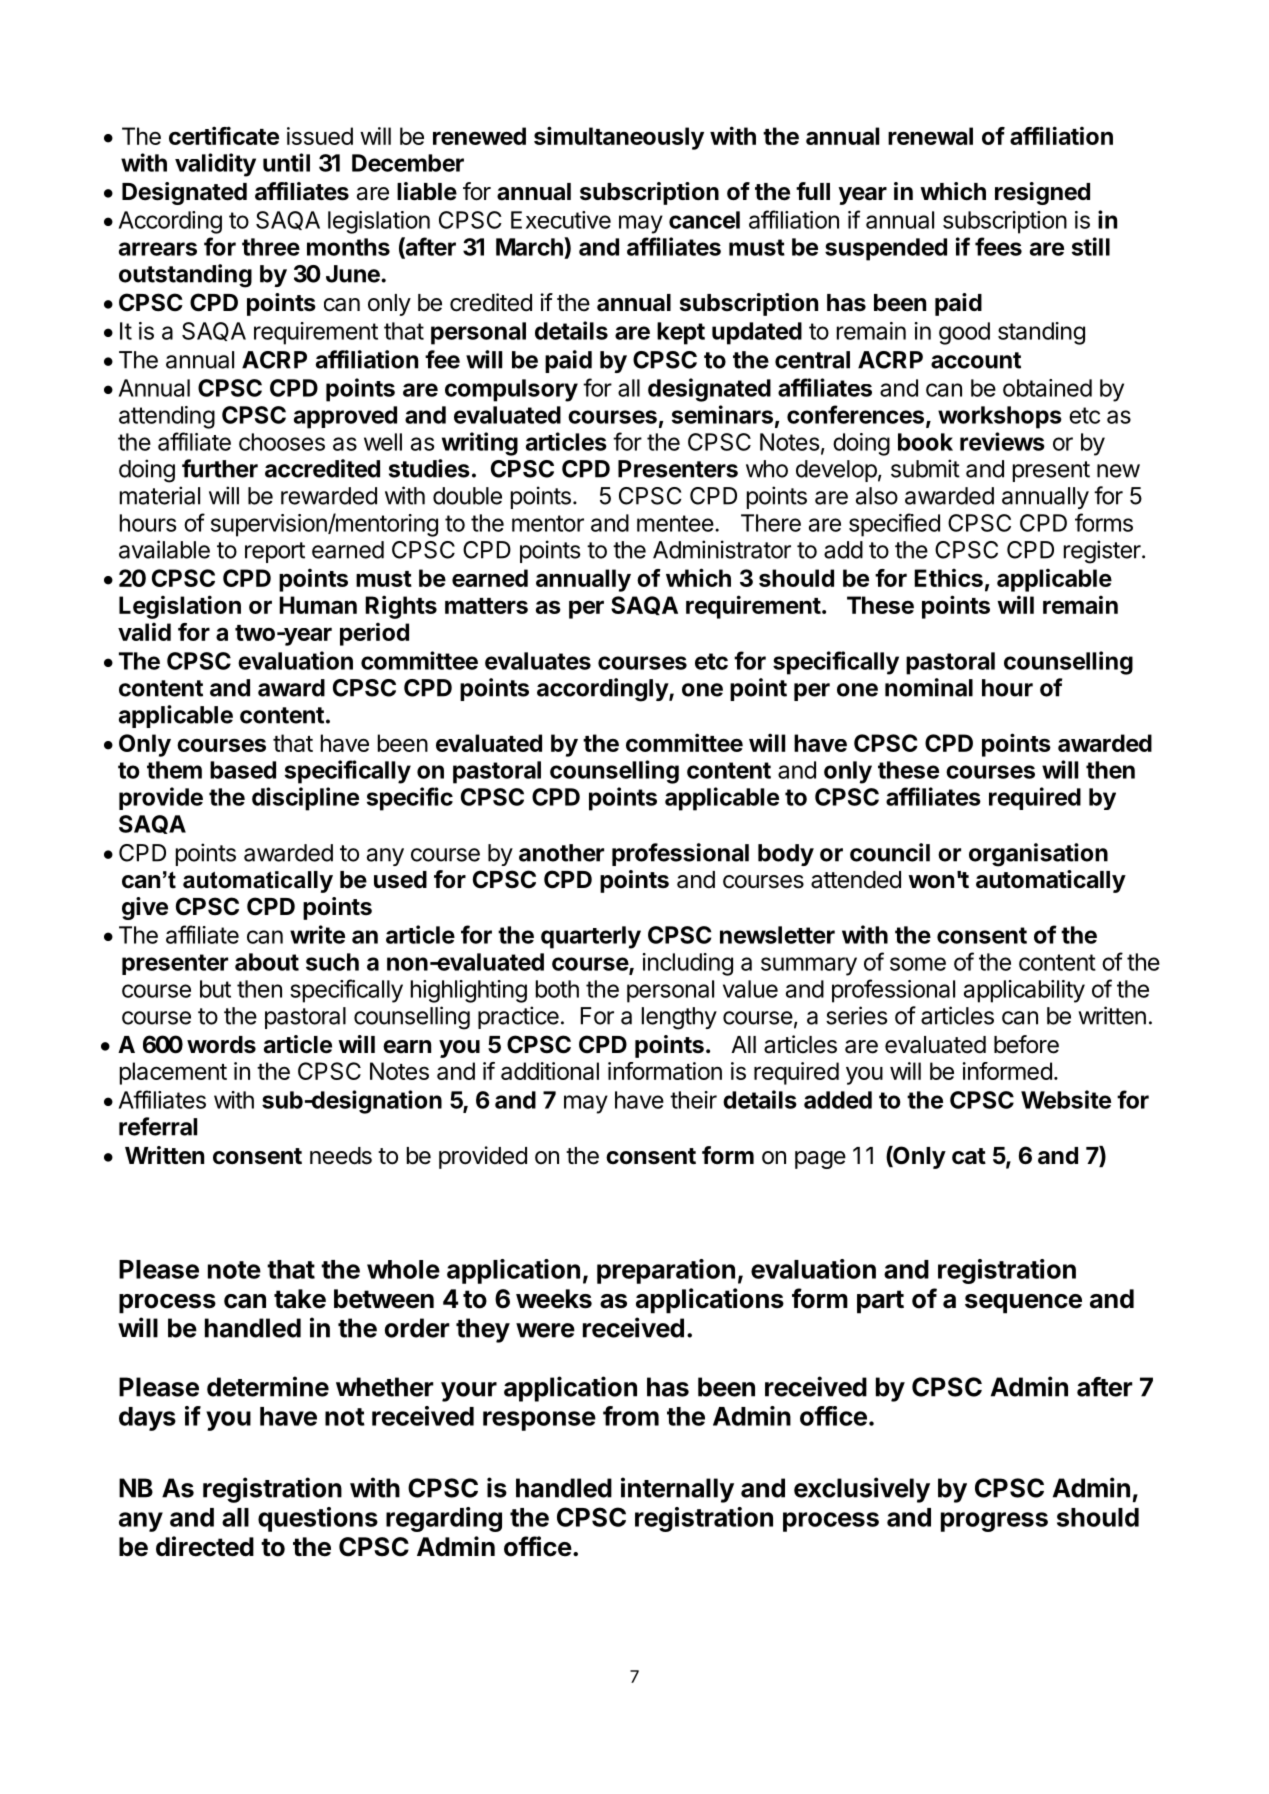 This image has width=1269, height=1794. I want to click on simultaneously, so click(619, 138).
